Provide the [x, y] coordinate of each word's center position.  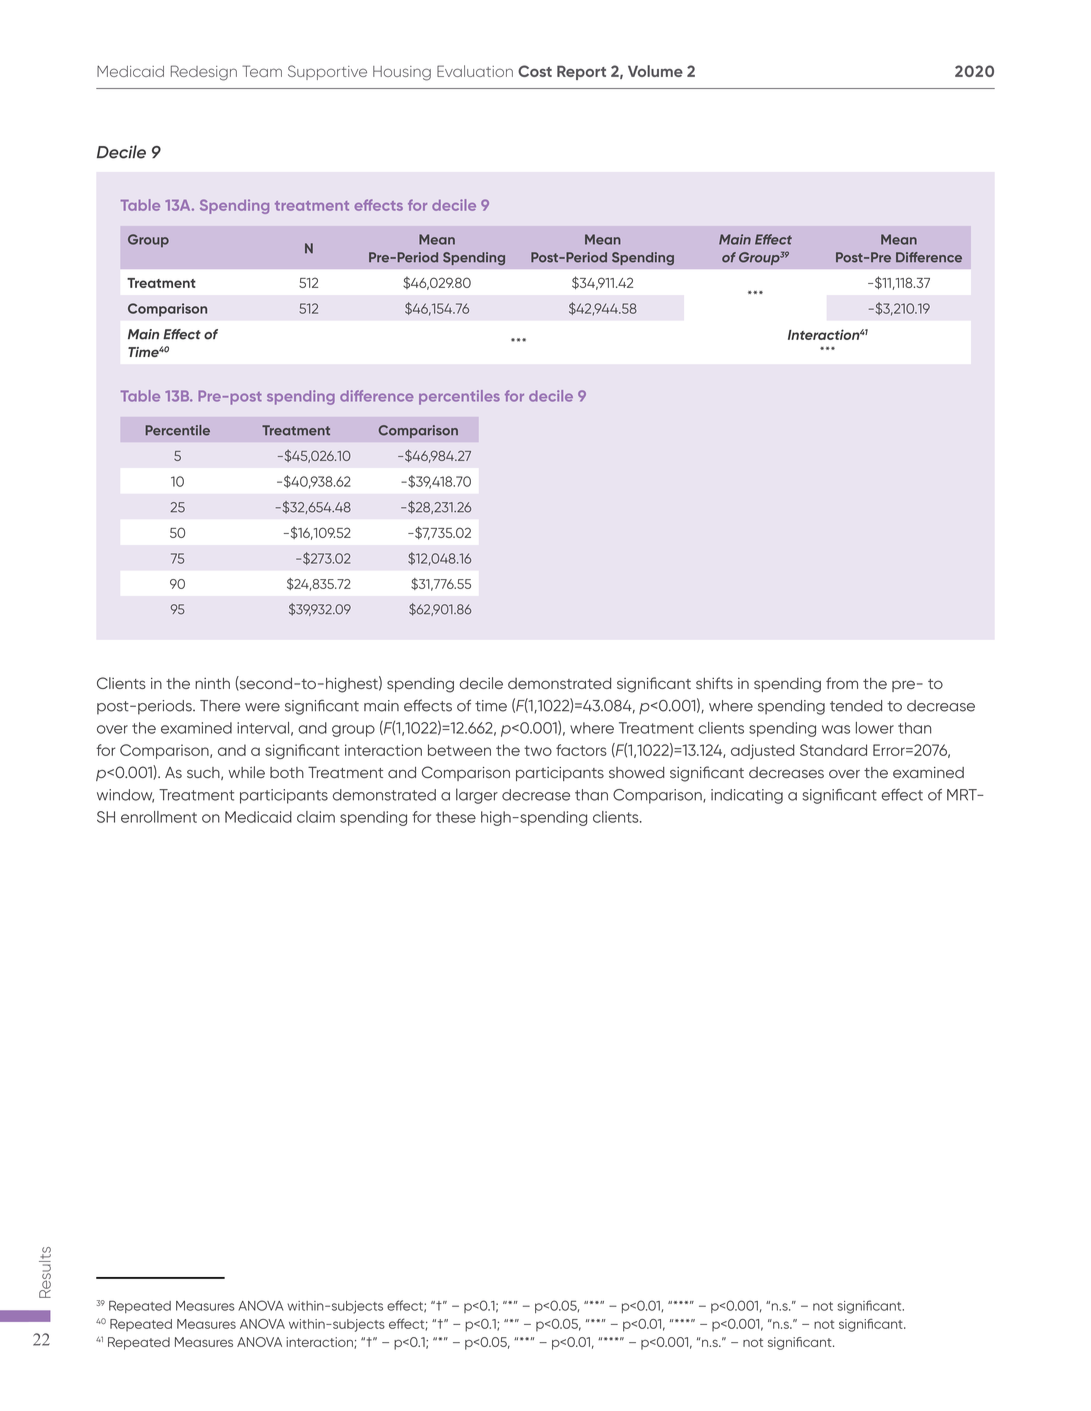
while [246, 772]
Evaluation [475, 71]
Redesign [204, 73]
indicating [747, 796]
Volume [655, 71]
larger [477, 796]
